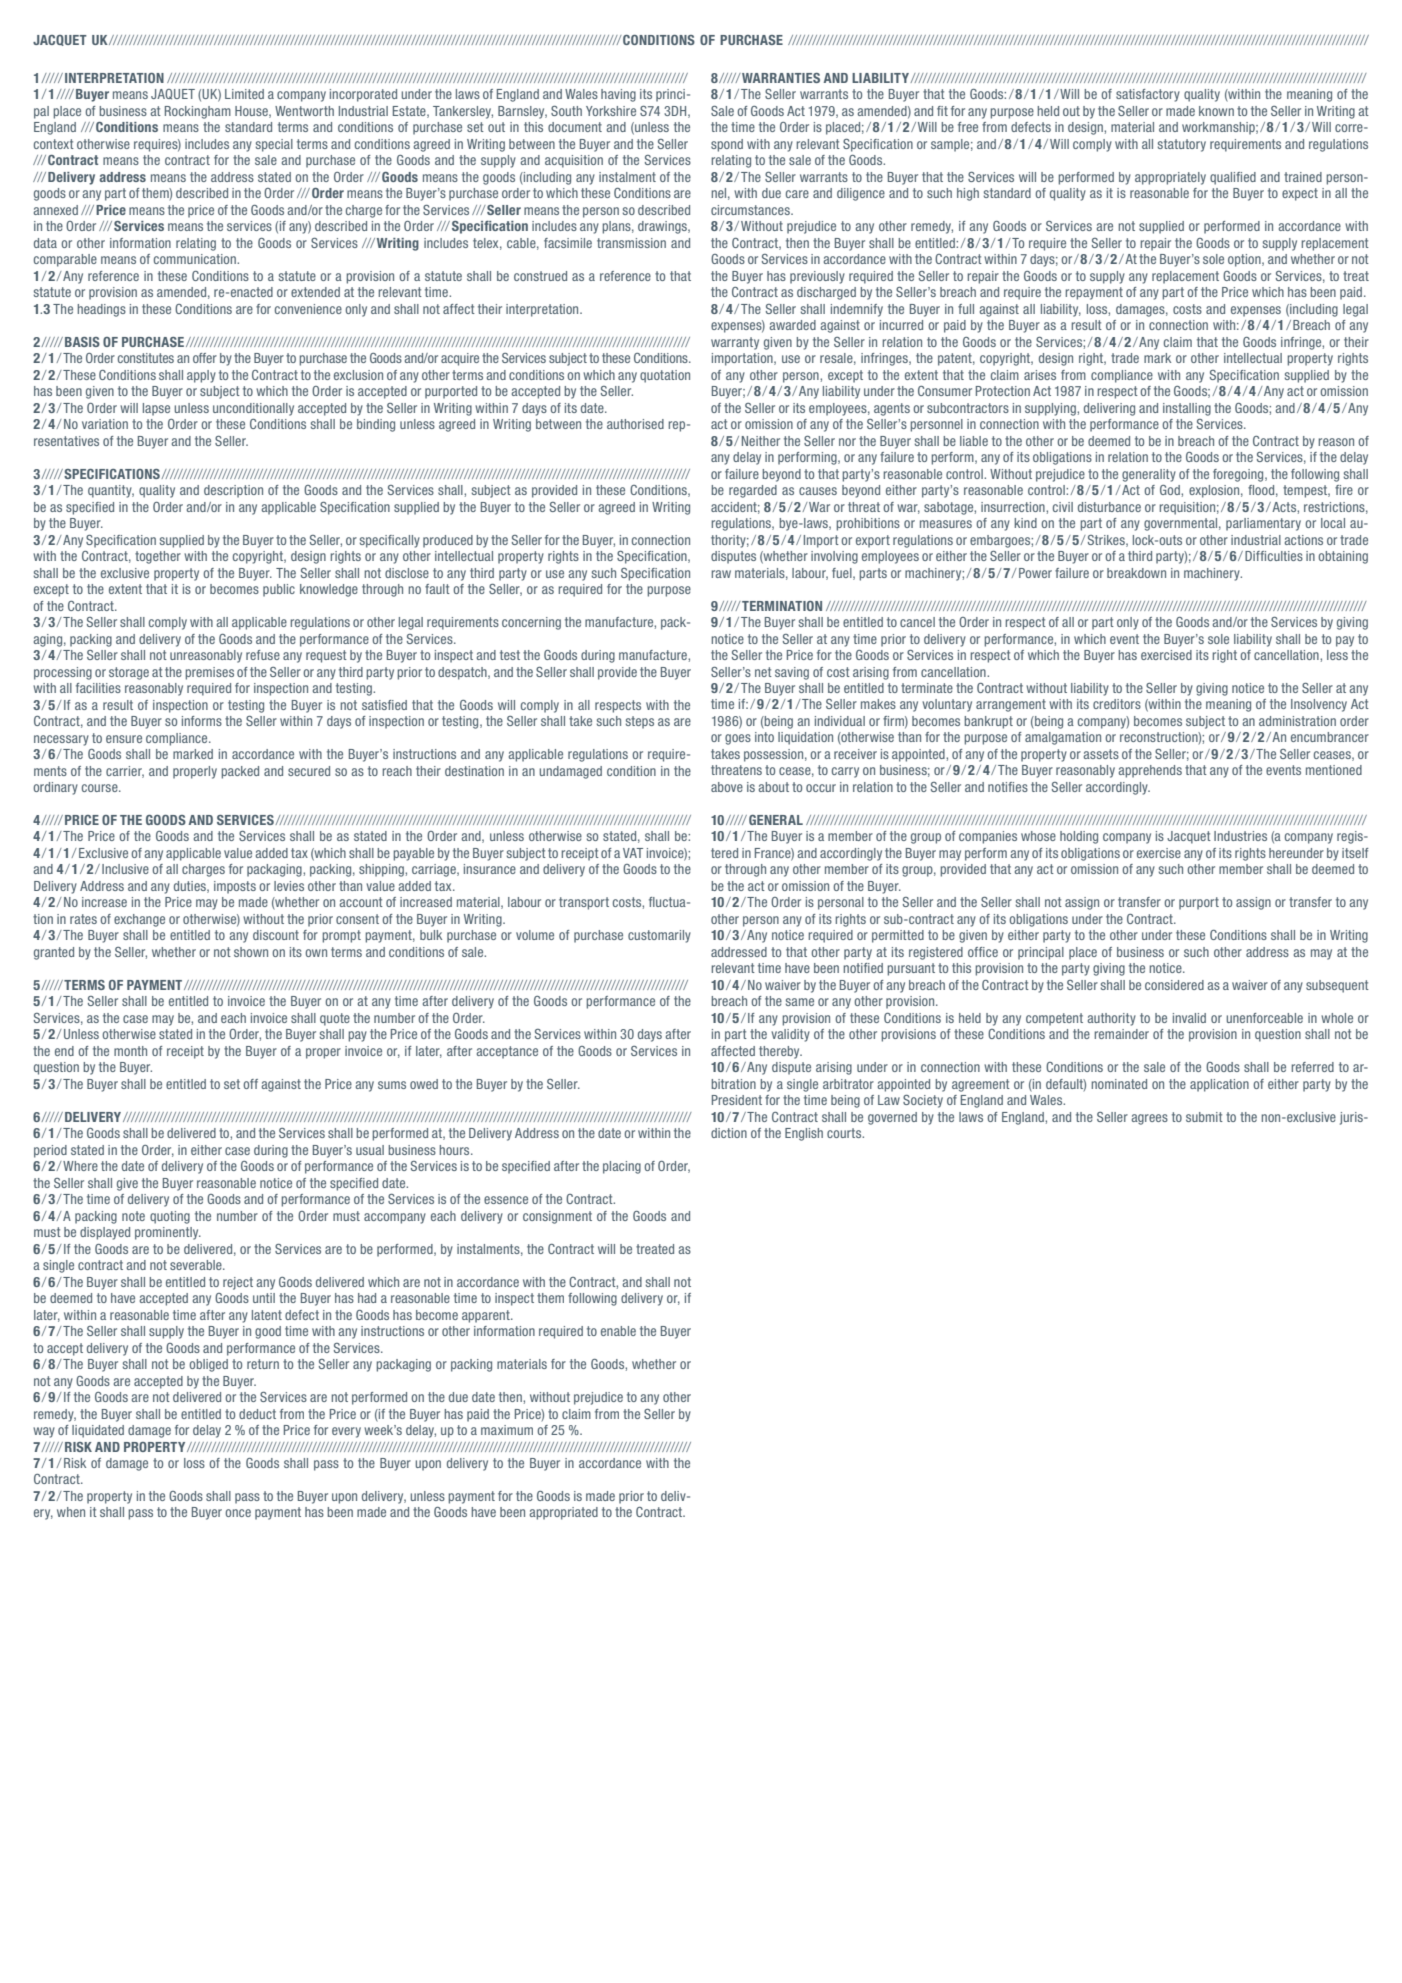 This screenshot has height=1983, width=1402. Describe the element at coordinates (1189, 1018) in the screenshot. I see `invalid` at that location.
